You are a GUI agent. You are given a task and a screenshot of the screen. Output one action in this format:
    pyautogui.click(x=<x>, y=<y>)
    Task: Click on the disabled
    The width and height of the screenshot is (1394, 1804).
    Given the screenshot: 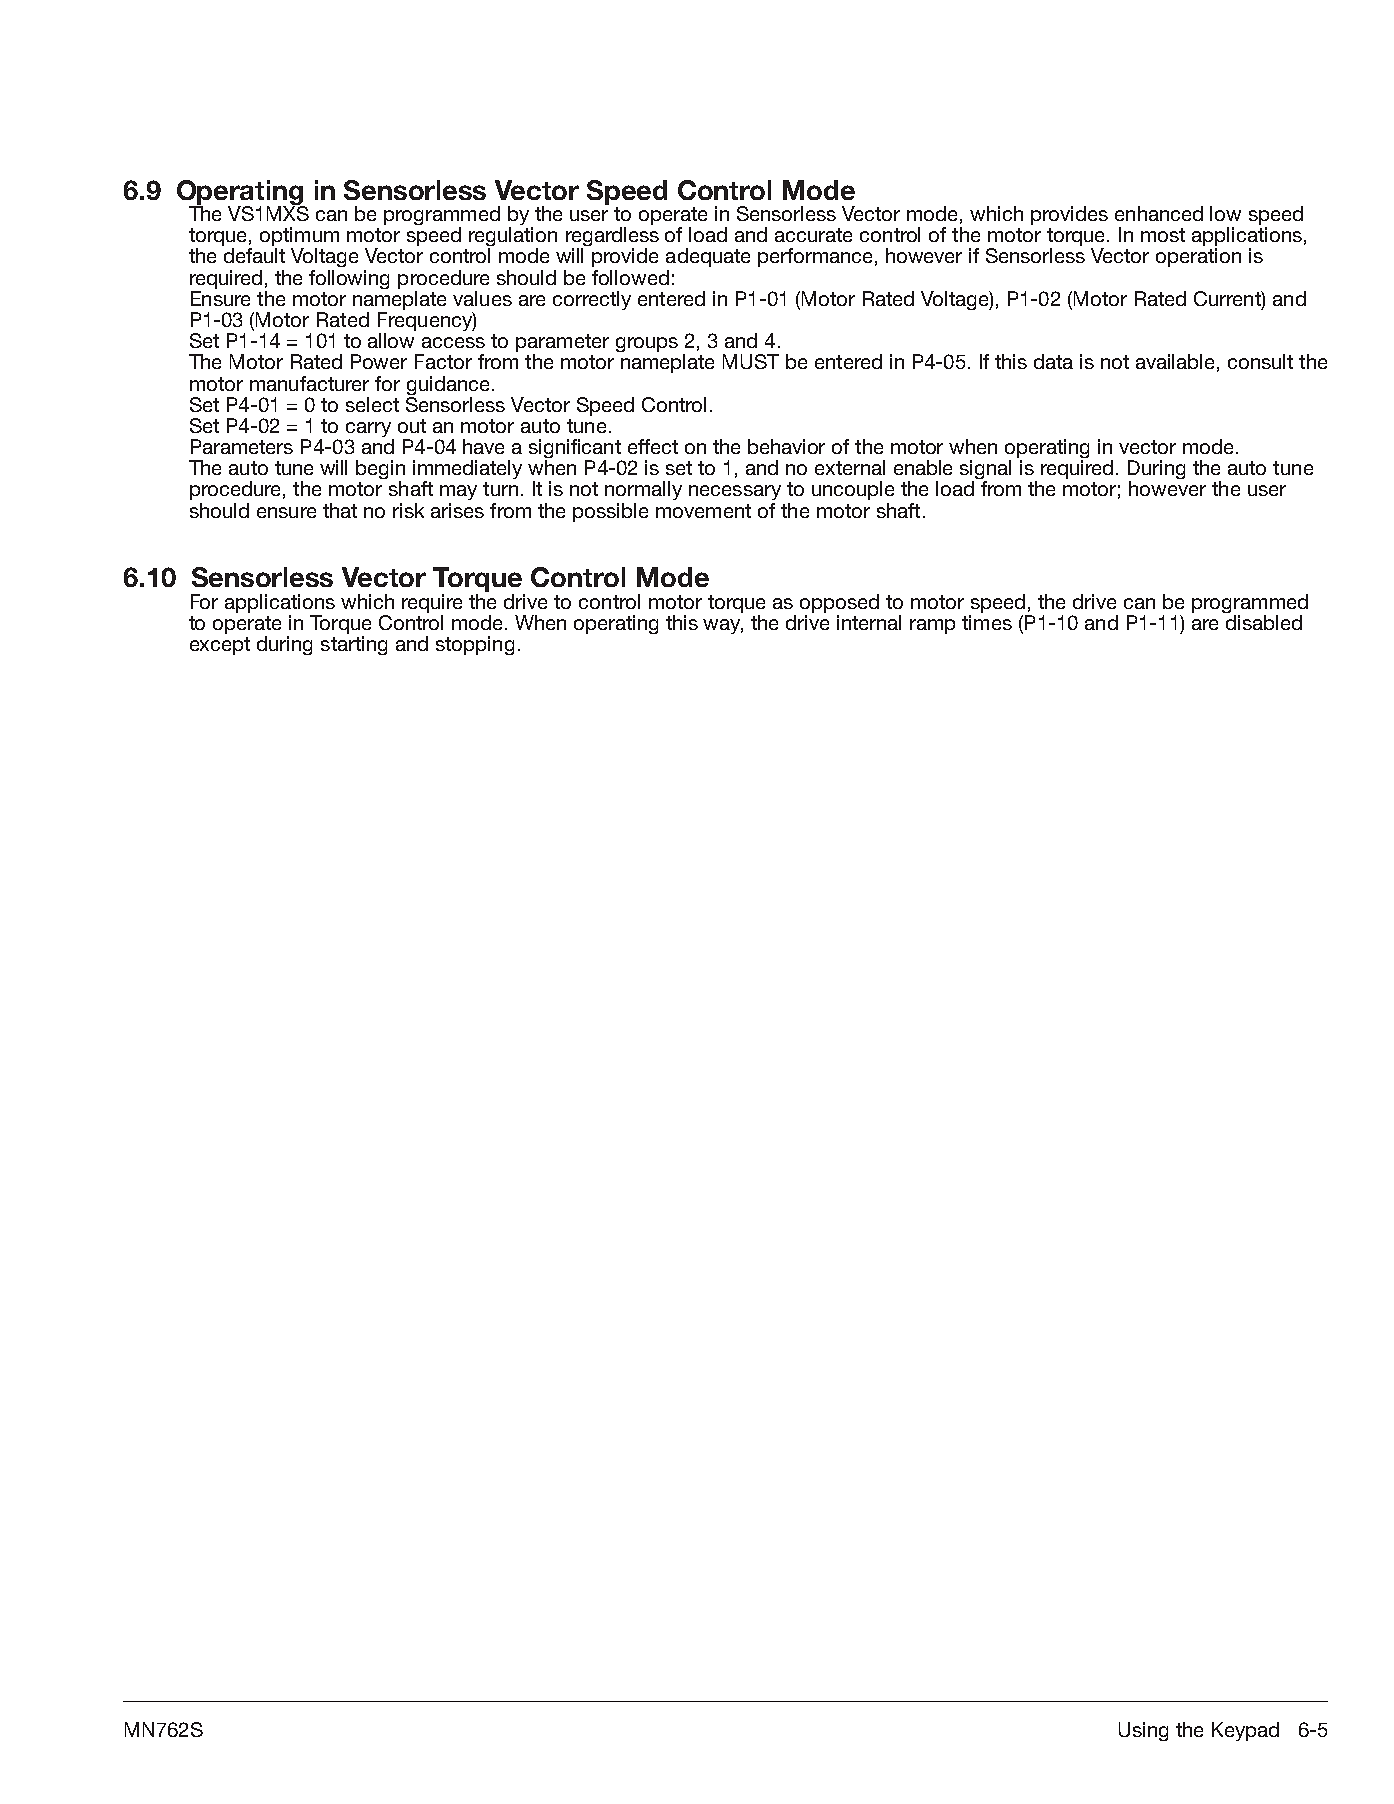 What is the action you would take?
    pyautogui.click(x=1264, y=622)
